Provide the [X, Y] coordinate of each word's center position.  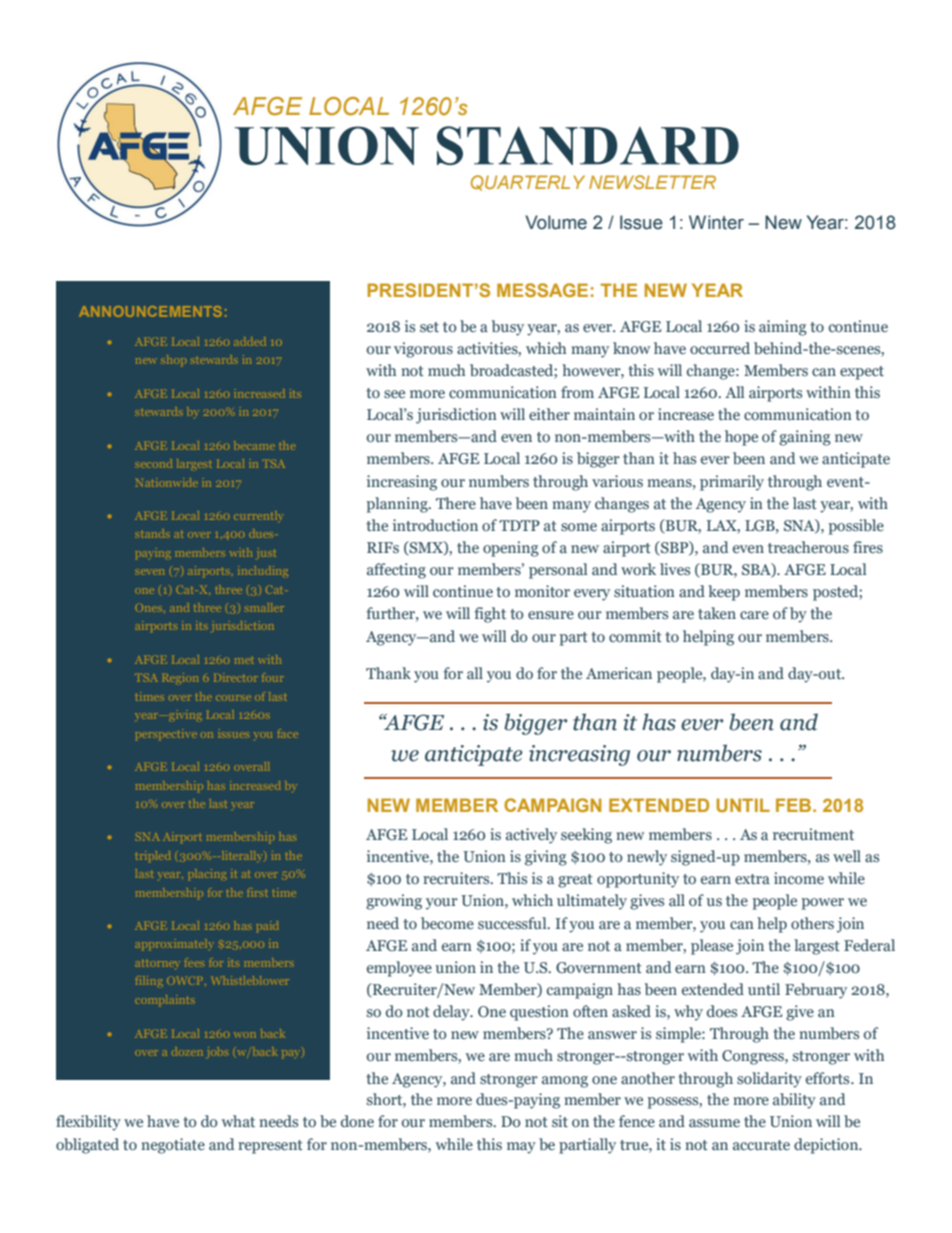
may [521, 1148]
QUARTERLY [528, 183]
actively [531, 836]
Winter [716, 222]
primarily [732, 483]
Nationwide [167, 482]
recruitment [813, 834]
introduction [435, 525]
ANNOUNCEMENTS [150, 311]
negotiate [173, 1146]
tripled [153, 856]
